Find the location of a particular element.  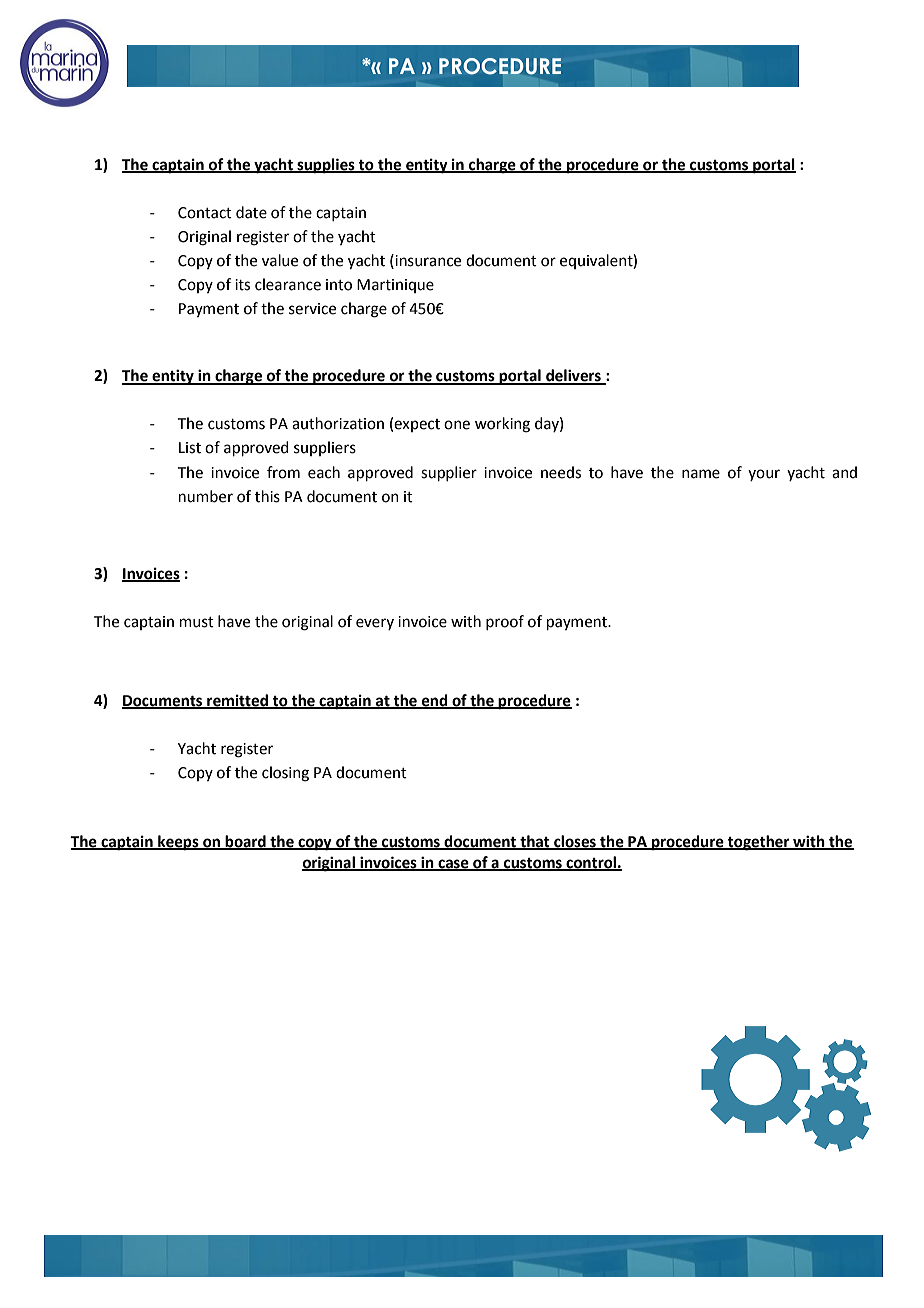

board is located at coordinates (246, 842).
